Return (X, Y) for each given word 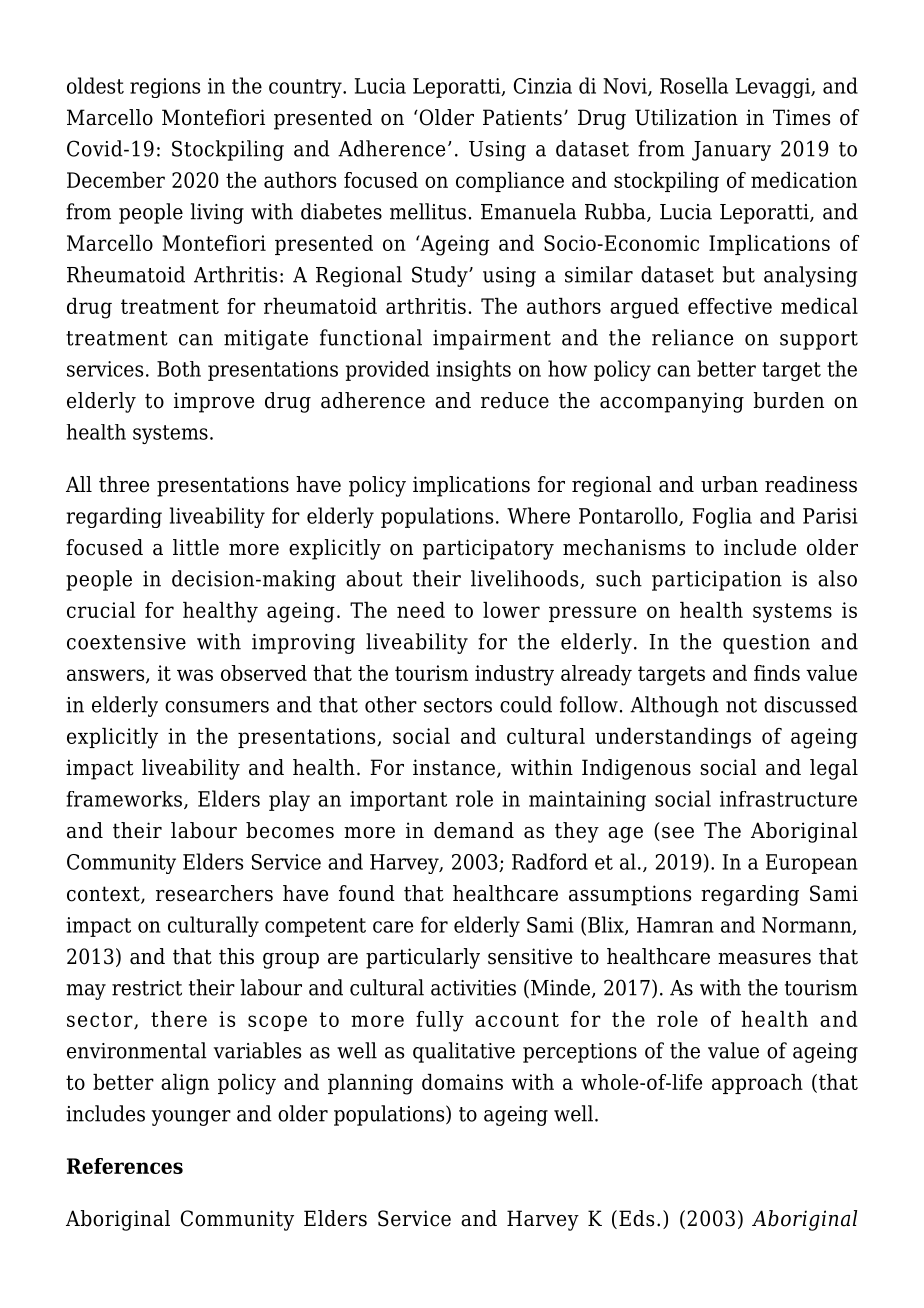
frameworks (124, 799)
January (731, 151)
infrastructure (788, 799)
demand (474, 830)
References (125, 1166)
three (124, 484)
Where (538, 515)
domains (462, 1082)
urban (729, 484)
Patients (522, 117)
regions (165, 88)
